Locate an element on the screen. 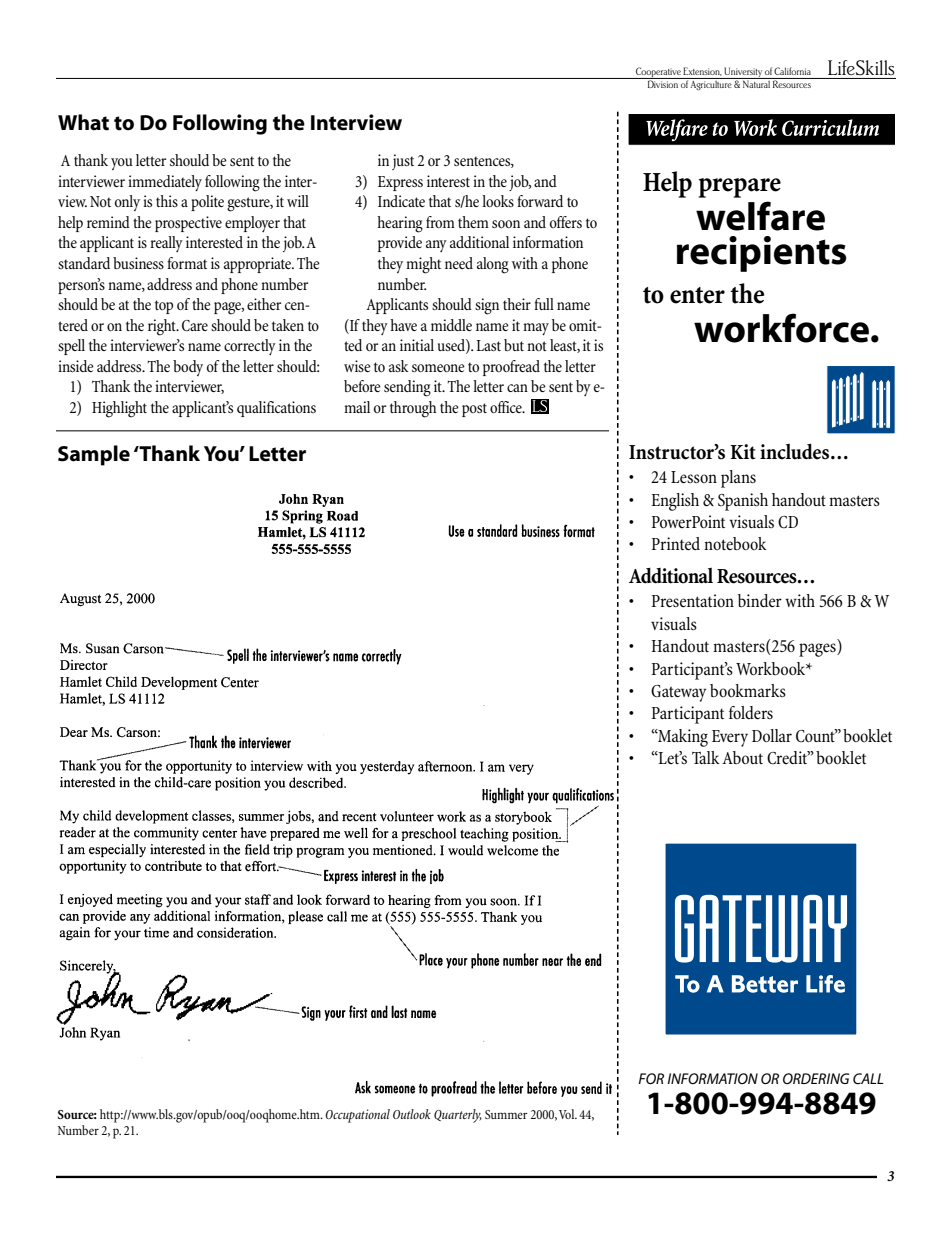 This screenshot has height=1233, width=952. just is located at coordinates (403, 162).
